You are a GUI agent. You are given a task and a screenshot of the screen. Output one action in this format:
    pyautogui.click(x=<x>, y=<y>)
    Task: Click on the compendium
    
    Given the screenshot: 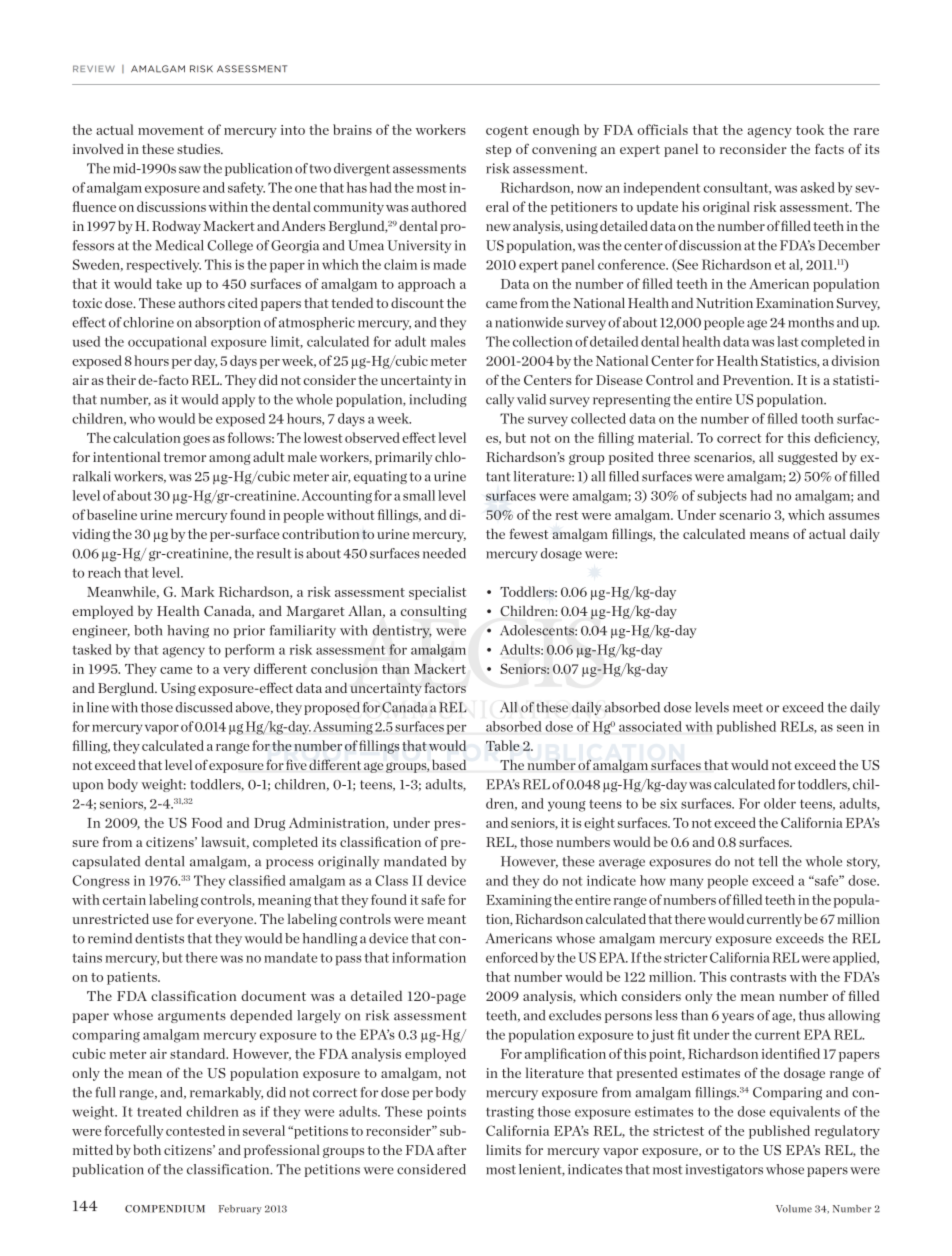 What is the action you would take?
    pyautogui.click(x=165, y=1209)
